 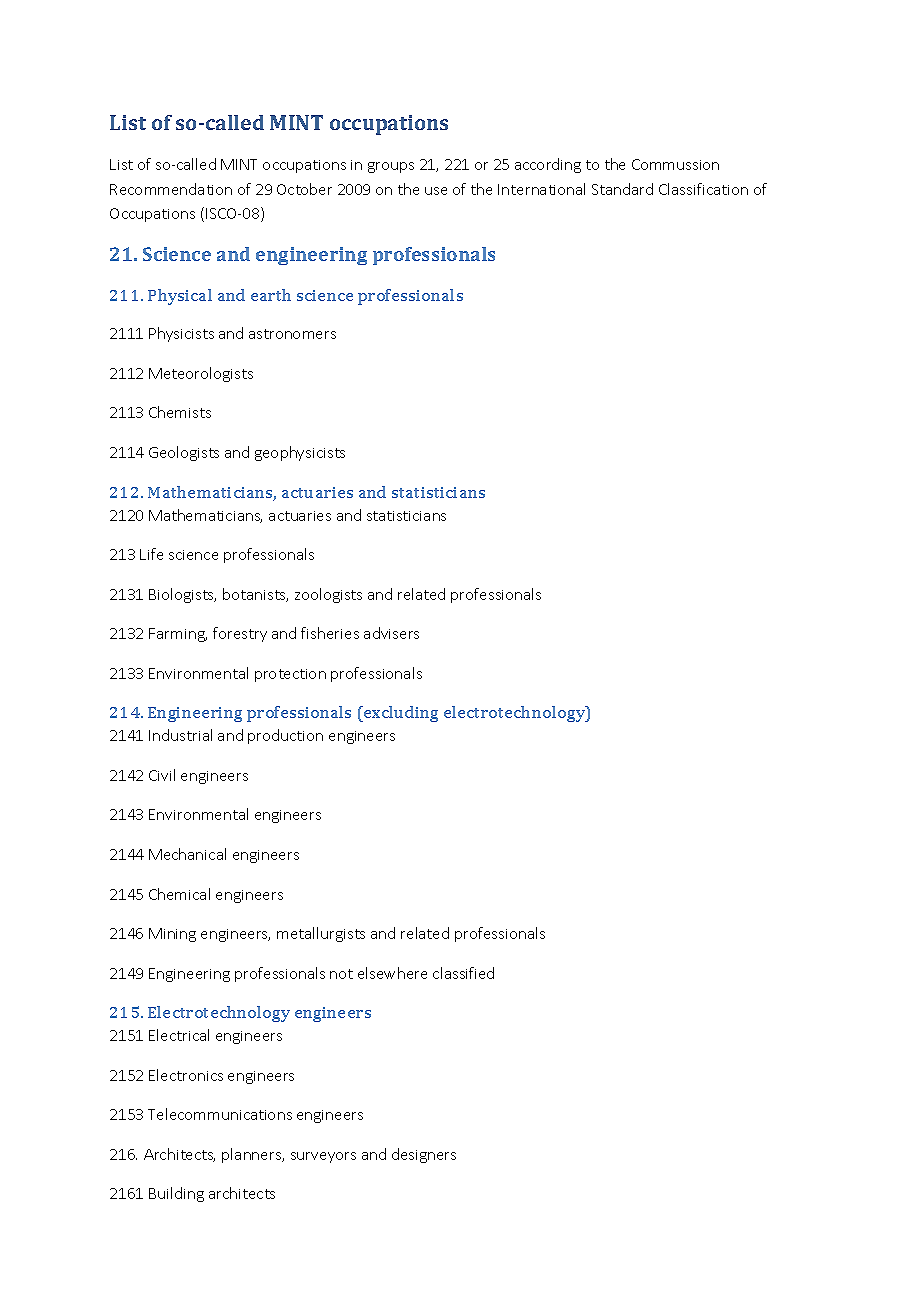 I want to click on use, so click(x=436, y=191).
